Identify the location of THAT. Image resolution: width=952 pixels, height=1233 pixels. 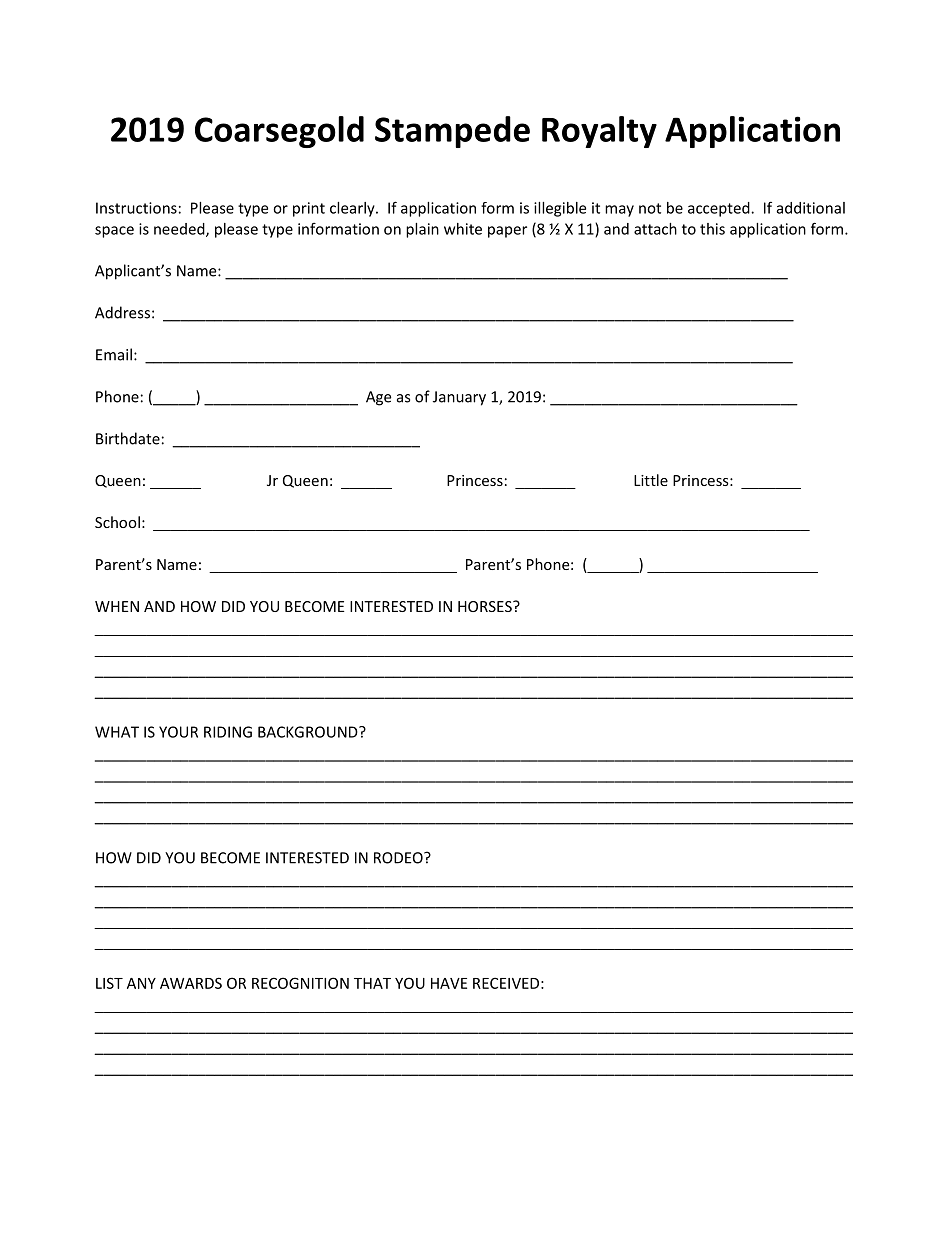
(372, 983).
